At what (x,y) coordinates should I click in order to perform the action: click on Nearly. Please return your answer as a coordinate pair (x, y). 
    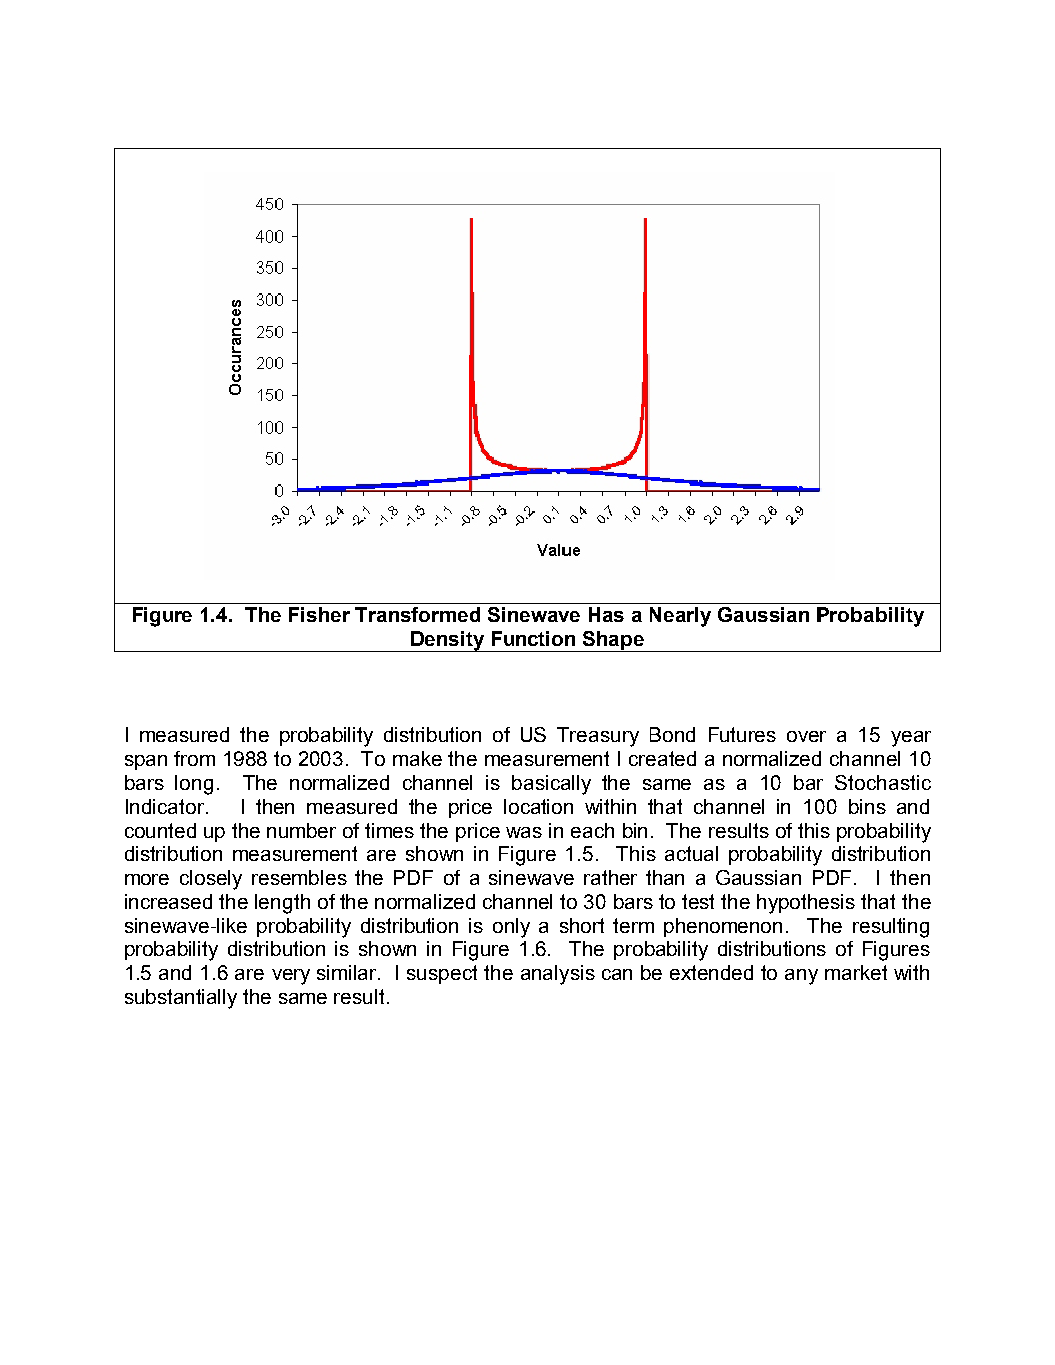
    Looking at the image, I should click on (680, 617).
